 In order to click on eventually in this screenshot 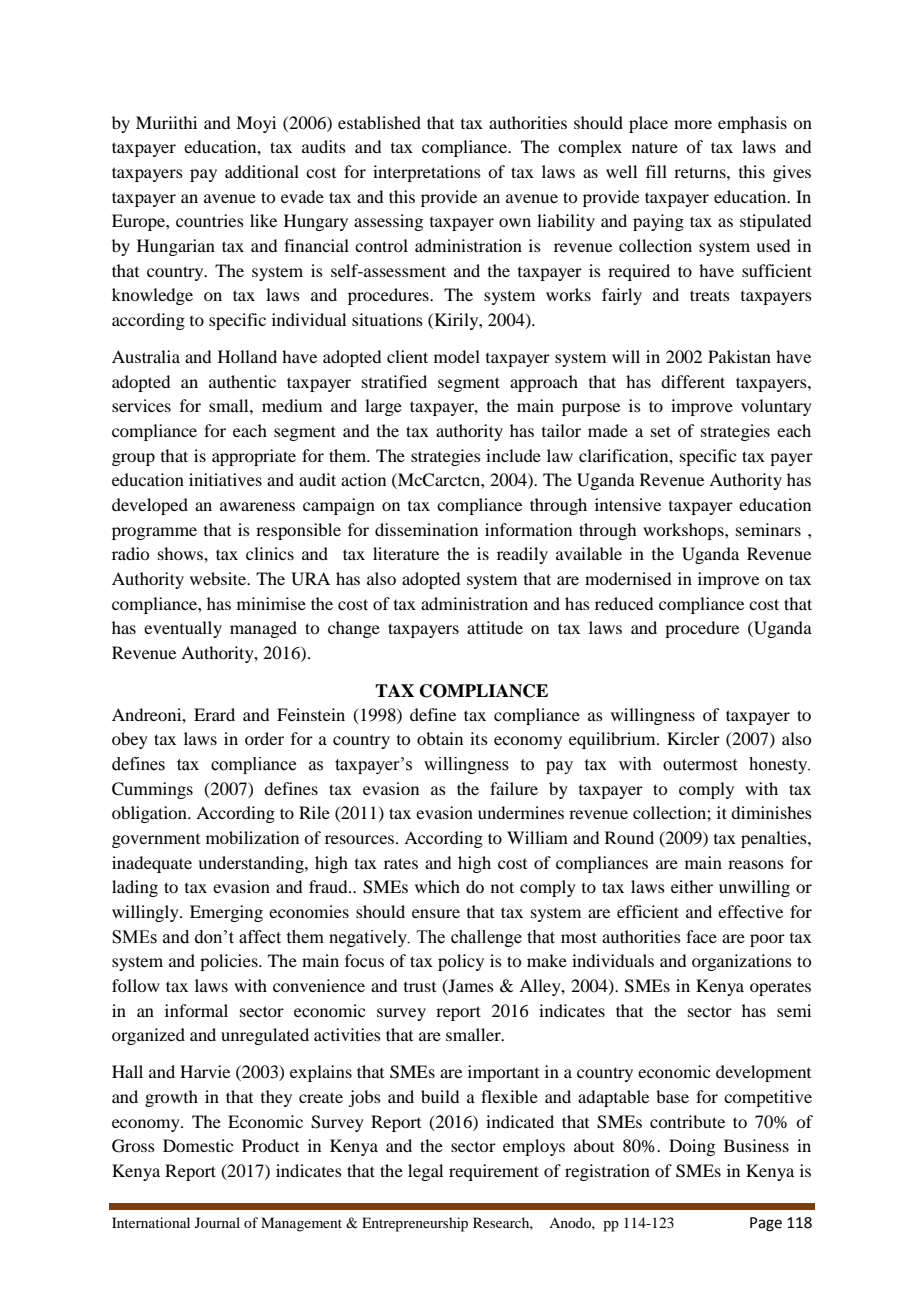, I will do `click(183, 629)`.
